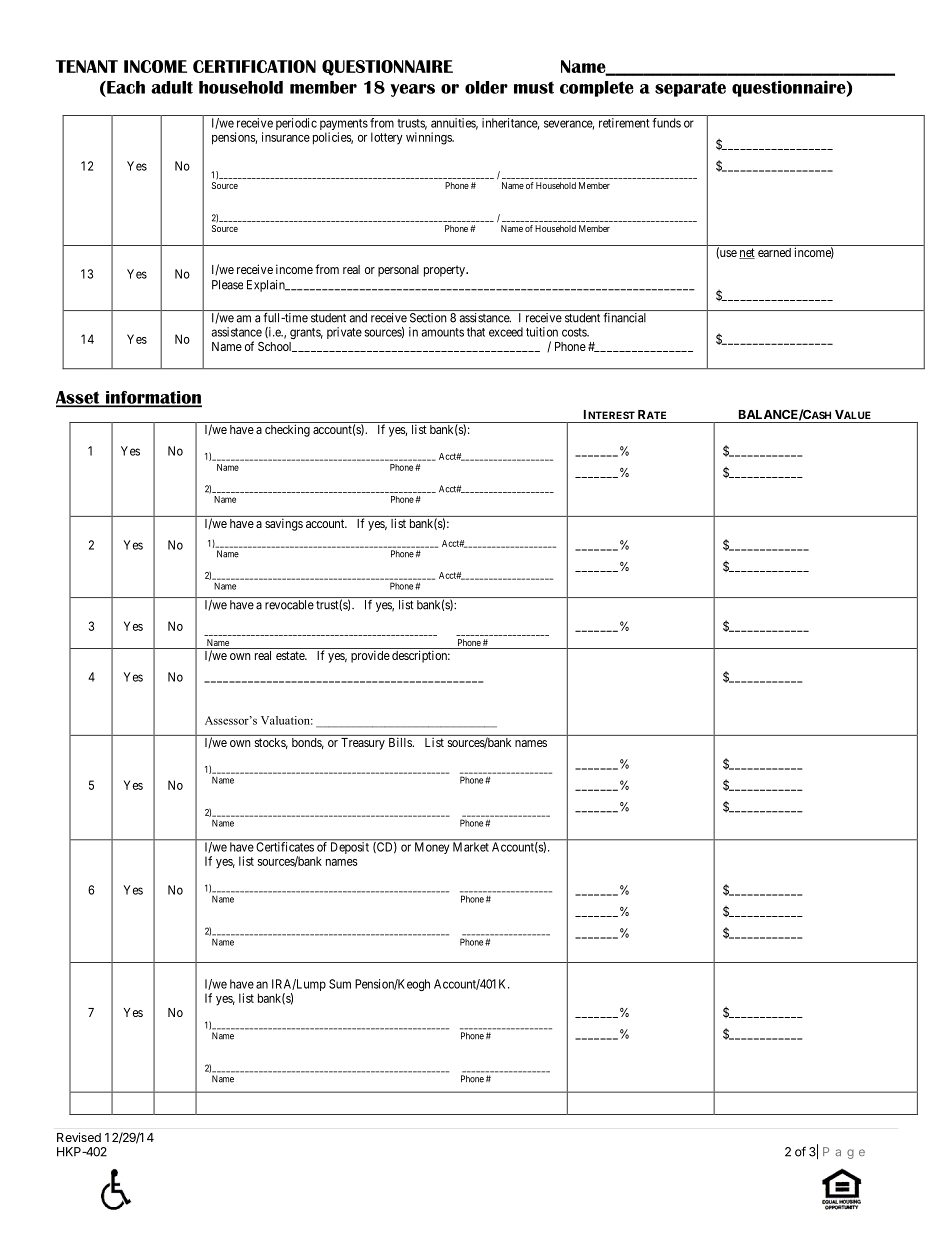  What do you see at coordinates (289, 605) in the screenshot?
I see `revocable` at bounding box center [289, 605].
